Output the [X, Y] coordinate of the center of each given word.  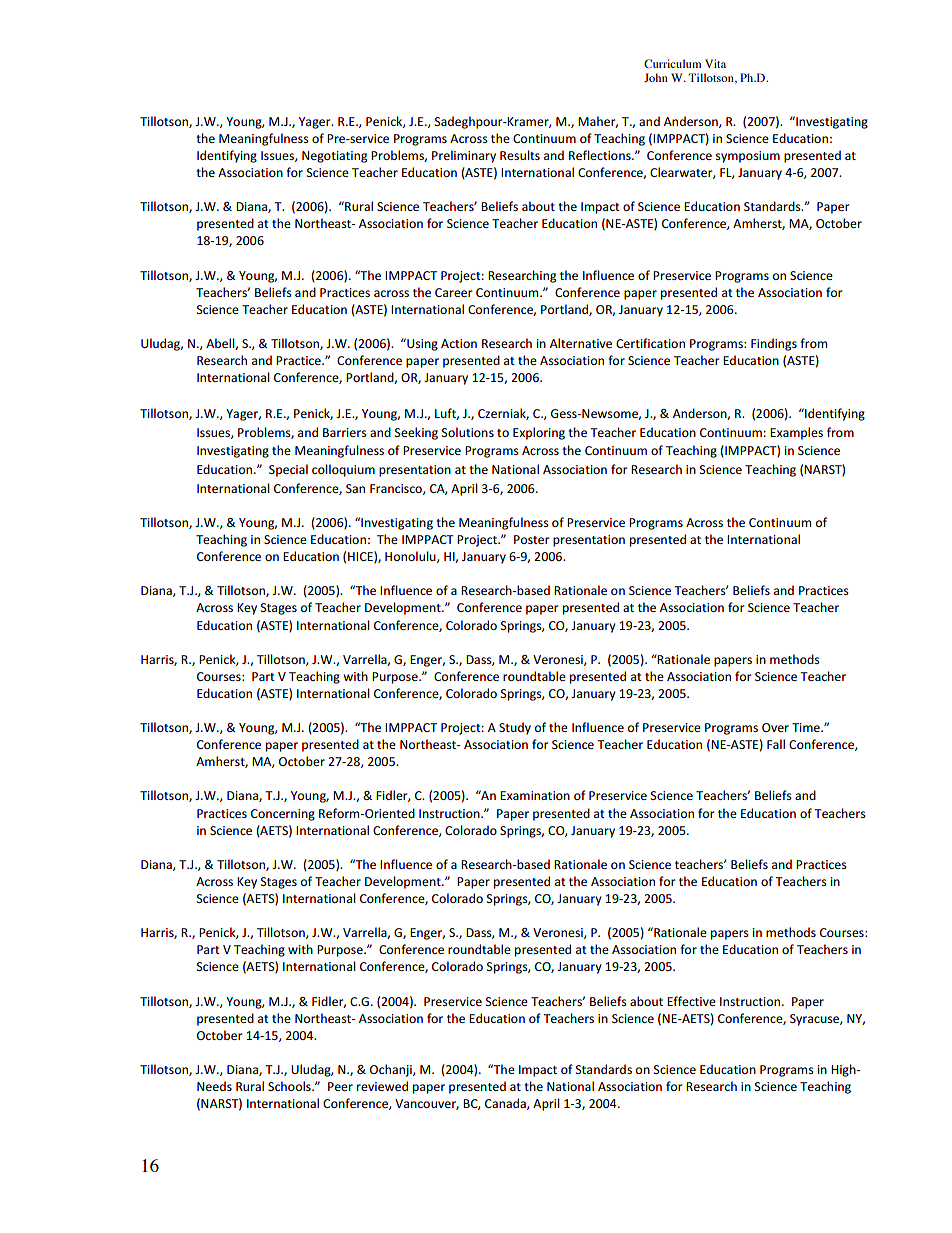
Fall [776, 744]
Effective [691, 1001]
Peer [340, 1086]
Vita [715, 63]
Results [520, 155]
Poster [532, 539]
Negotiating [334, 157]
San [355, 488]
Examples [796, 433]
